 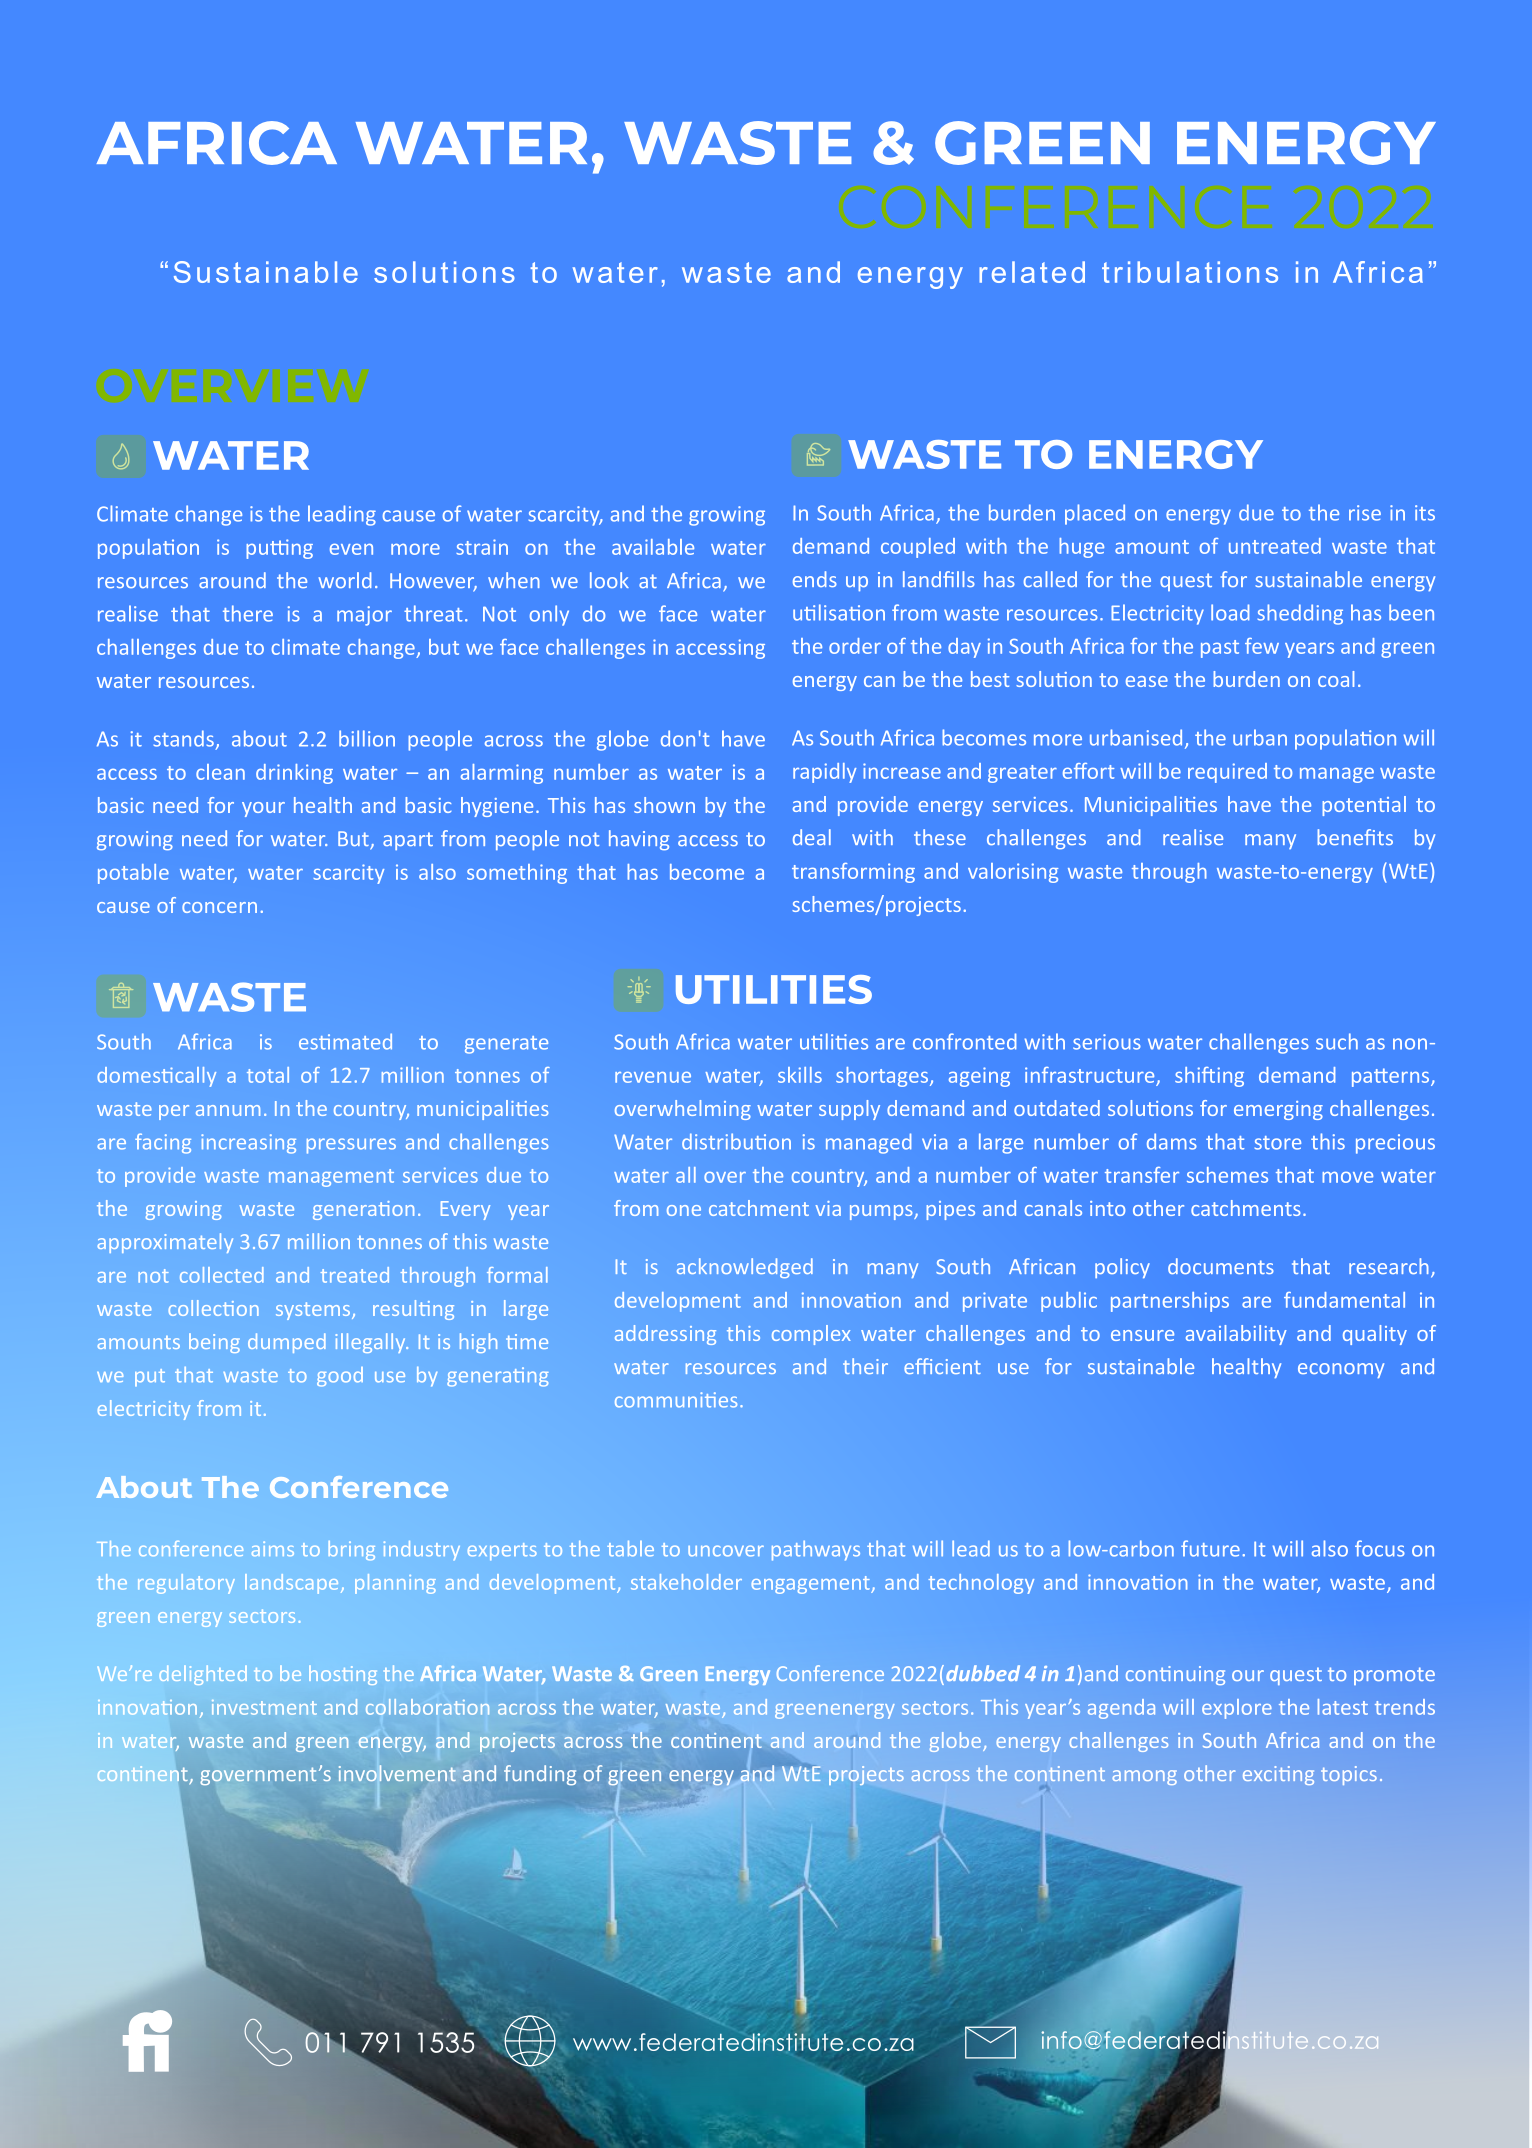 I want to click on funding, so click(x=540, y=1775).
